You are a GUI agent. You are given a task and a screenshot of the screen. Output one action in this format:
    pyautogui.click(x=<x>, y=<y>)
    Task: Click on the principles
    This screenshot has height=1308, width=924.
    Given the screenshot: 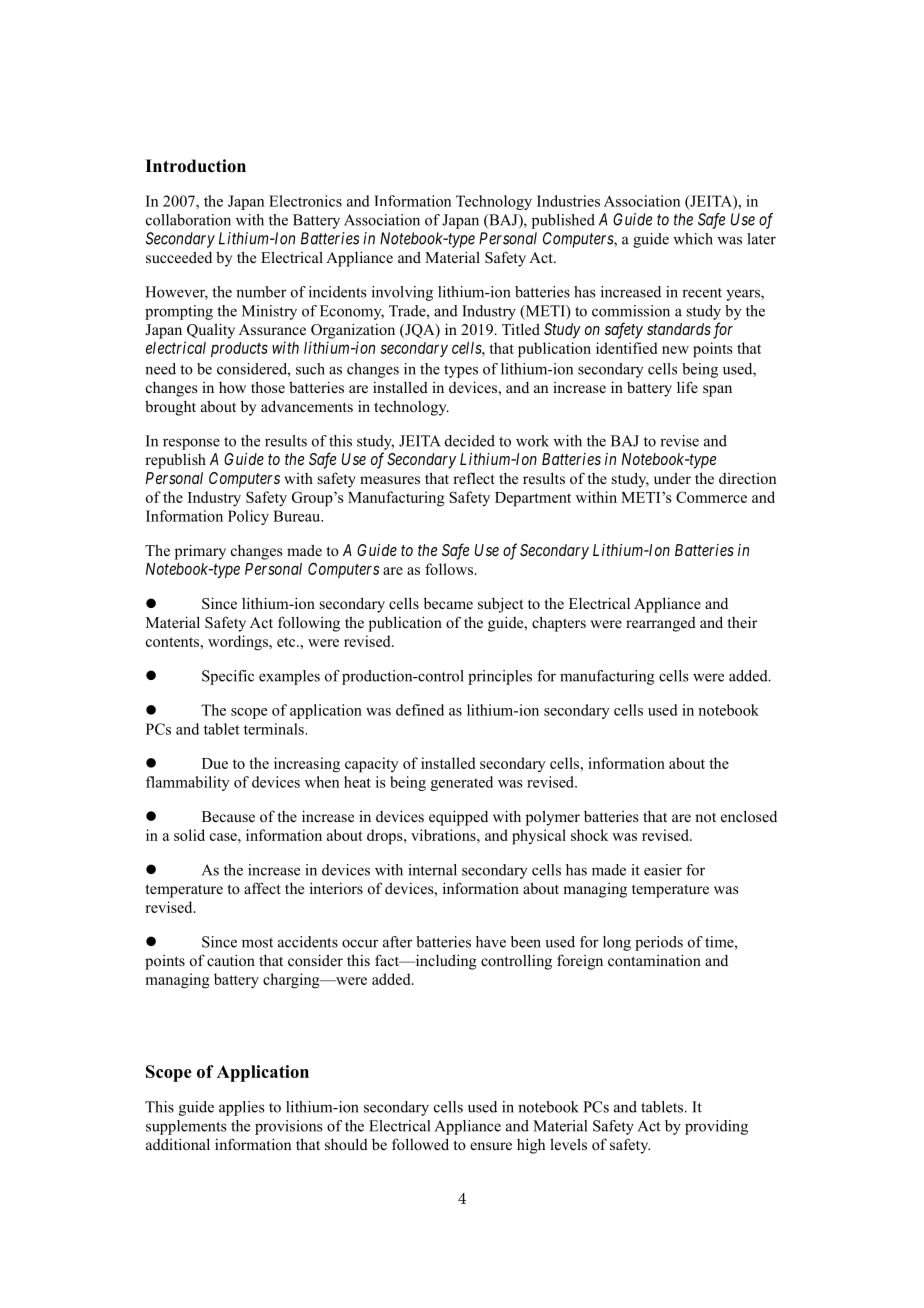 What is the action you would take?
    pyautogui.click(x=500, y=677)
